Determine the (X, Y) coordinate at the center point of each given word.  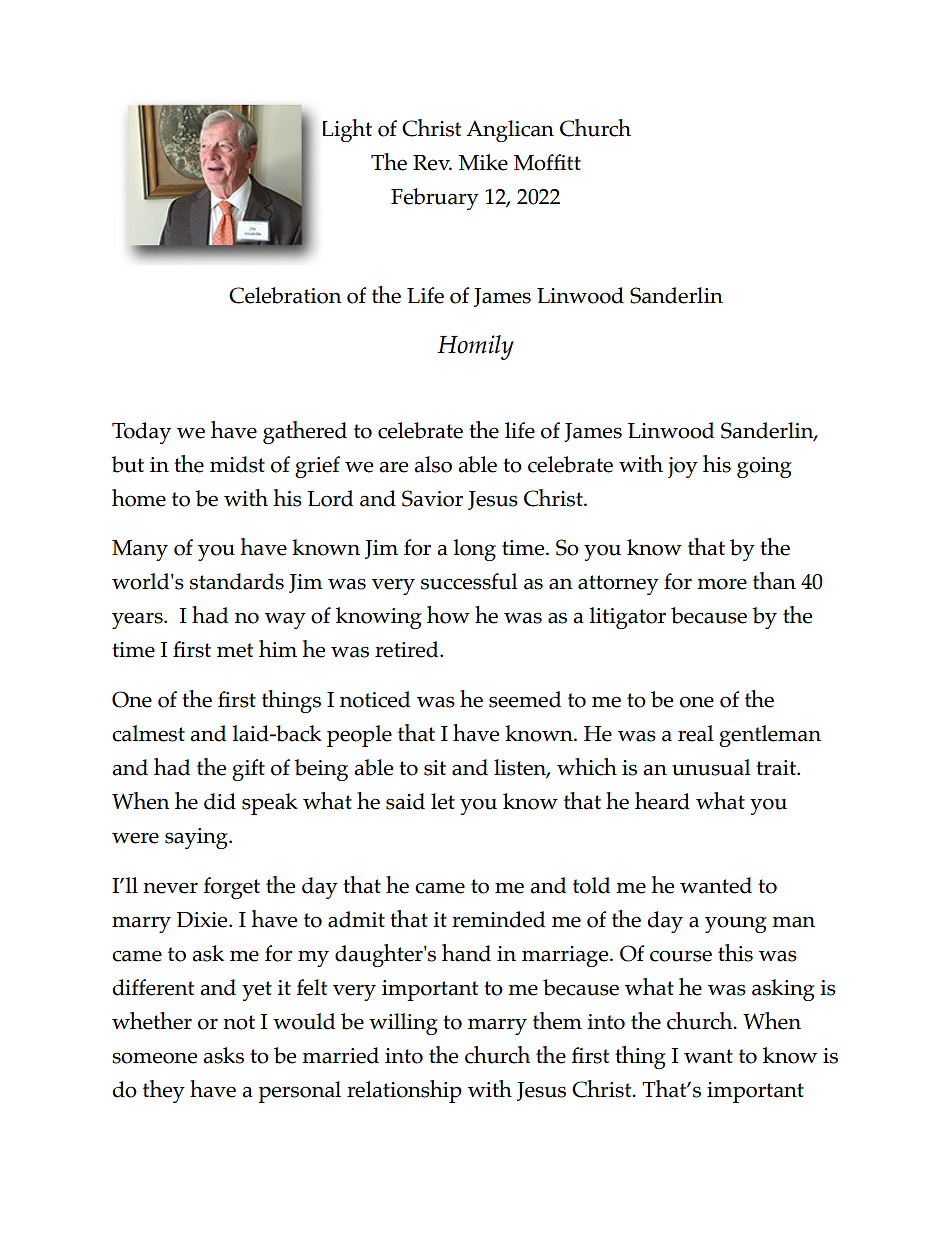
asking (783, 990)
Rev (432, 163)
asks (223, 1055)
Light (347, 130)
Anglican (510, 131)
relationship (404, 1091)
